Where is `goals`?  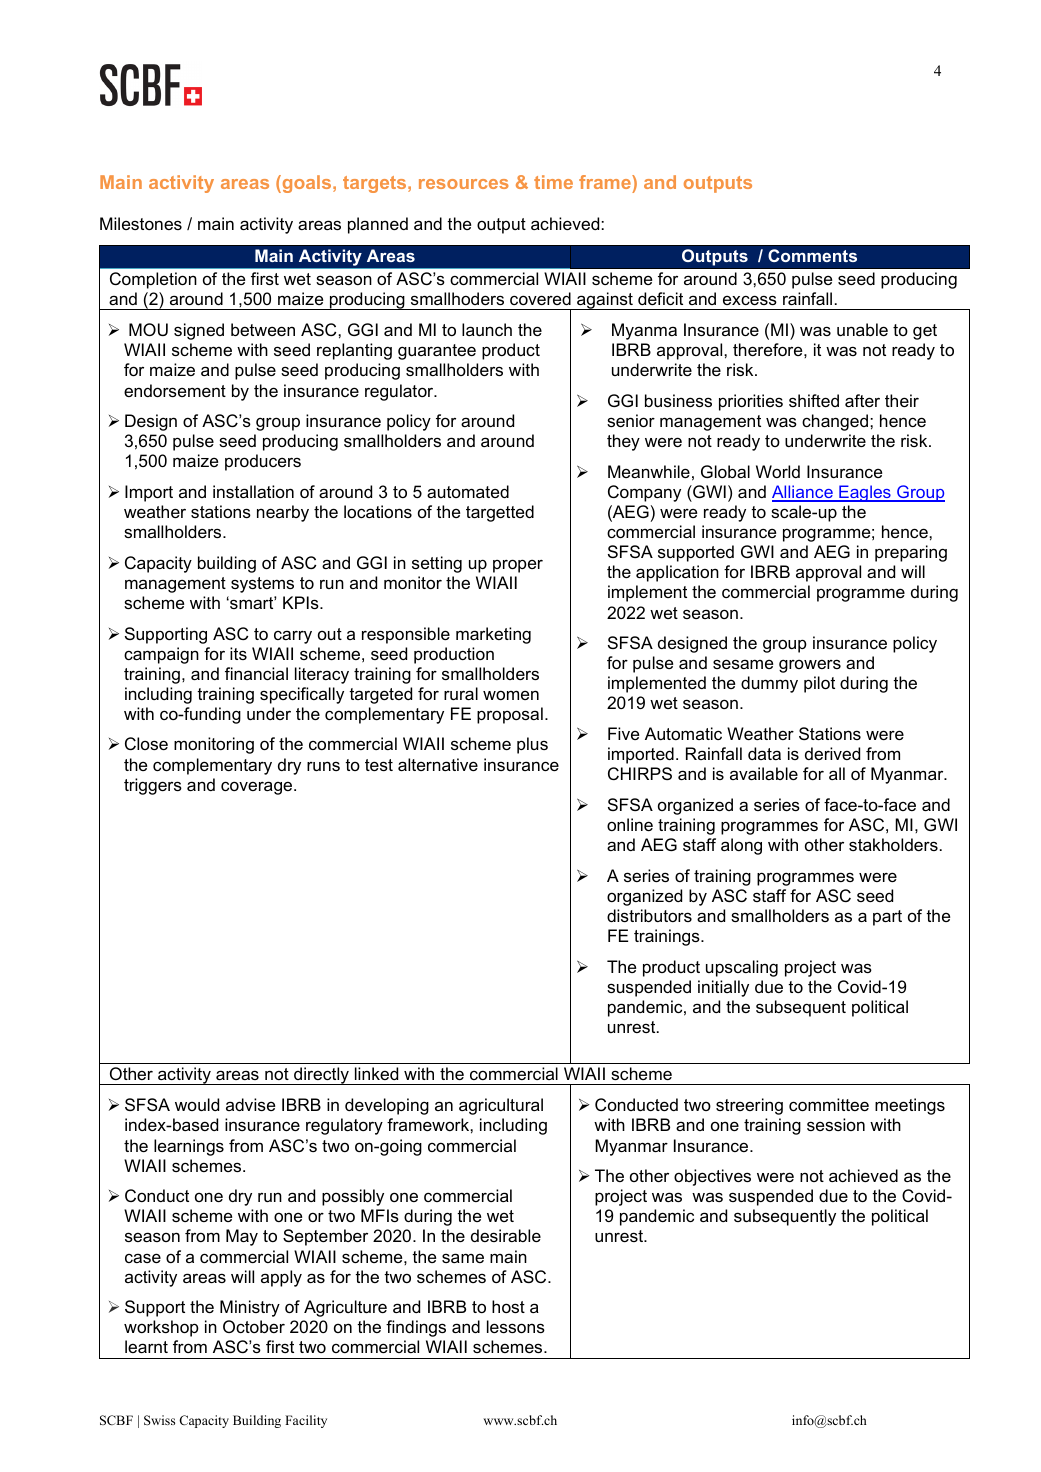 goals is located at coordinates (307, 184).
